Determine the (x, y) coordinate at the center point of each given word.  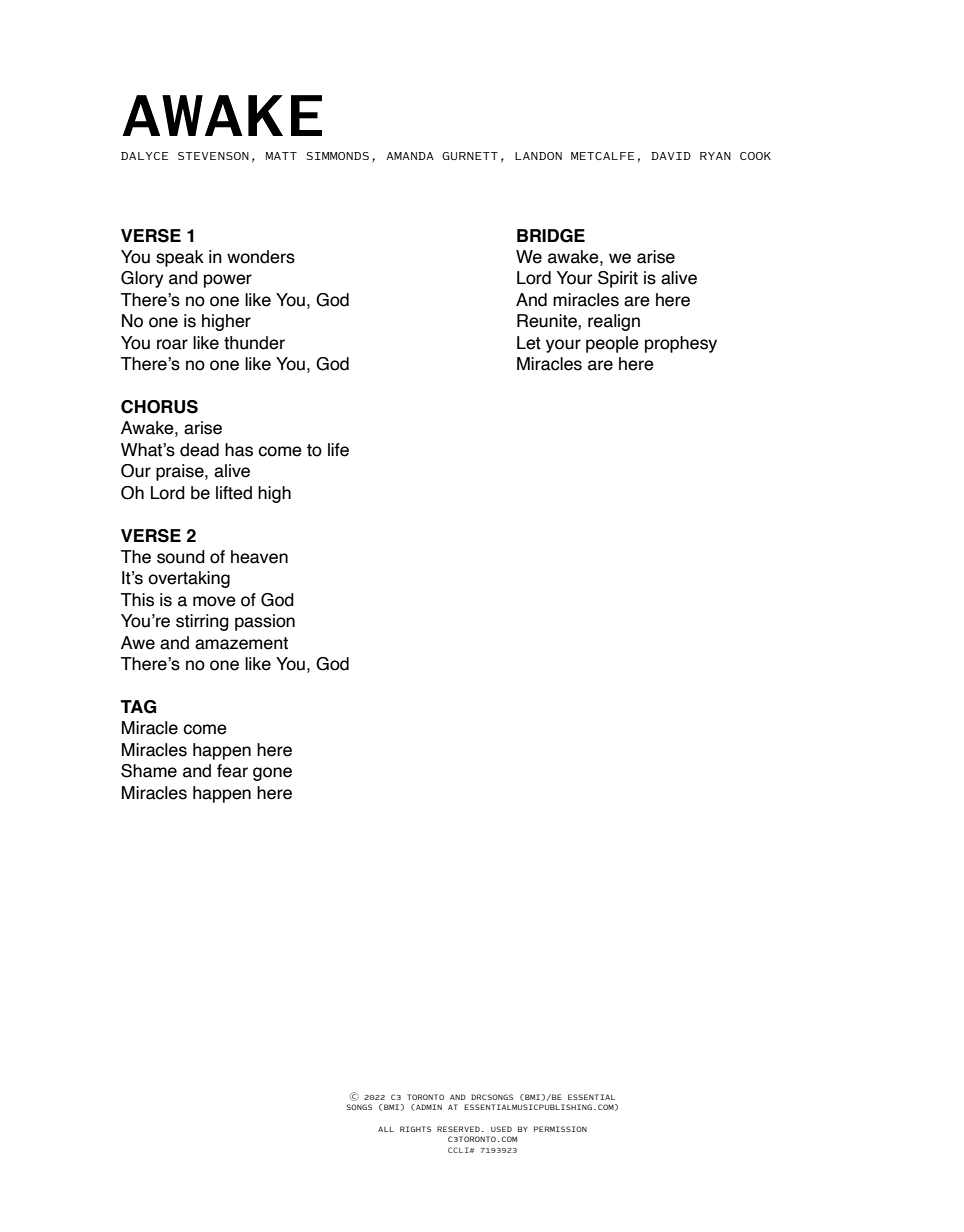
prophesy (681, 344)
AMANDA (410, 156)
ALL (386, 1129)
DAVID (671, 156)
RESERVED (458, 1129)
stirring (202, 622)
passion (265, 622)
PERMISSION (560, 1129)
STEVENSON (213, 156)
